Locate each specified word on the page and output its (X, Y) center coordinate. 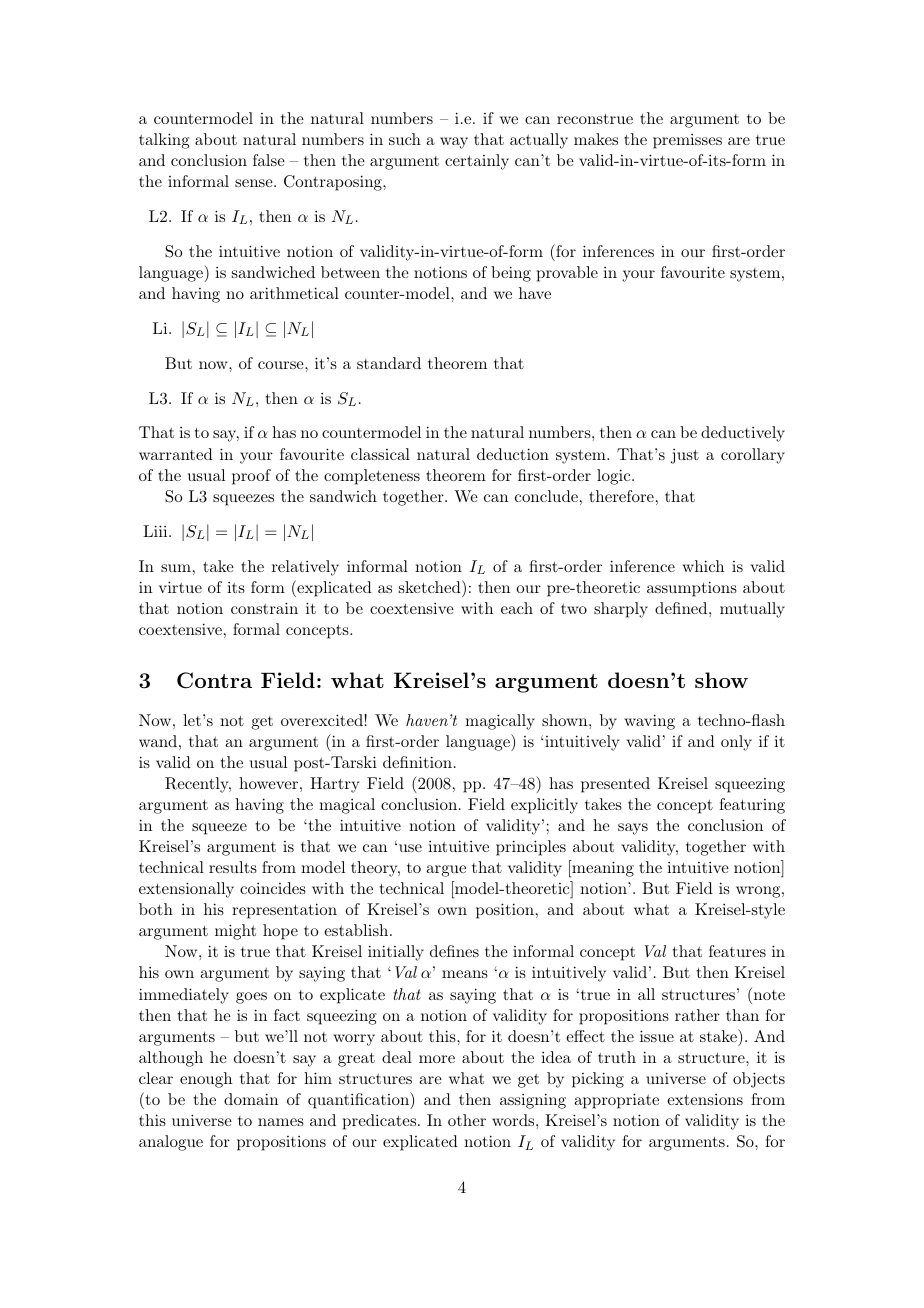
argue (446, 871)
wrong (758, 892)
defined (681, 608)
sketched (431, 586)
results (233, 867)
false (269, 160)
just (685, 456)
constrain (264, 608)
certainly (477, 162)
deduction (513, 454)
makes (596, 139)
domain (251, 1099)
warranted (176, 454)
